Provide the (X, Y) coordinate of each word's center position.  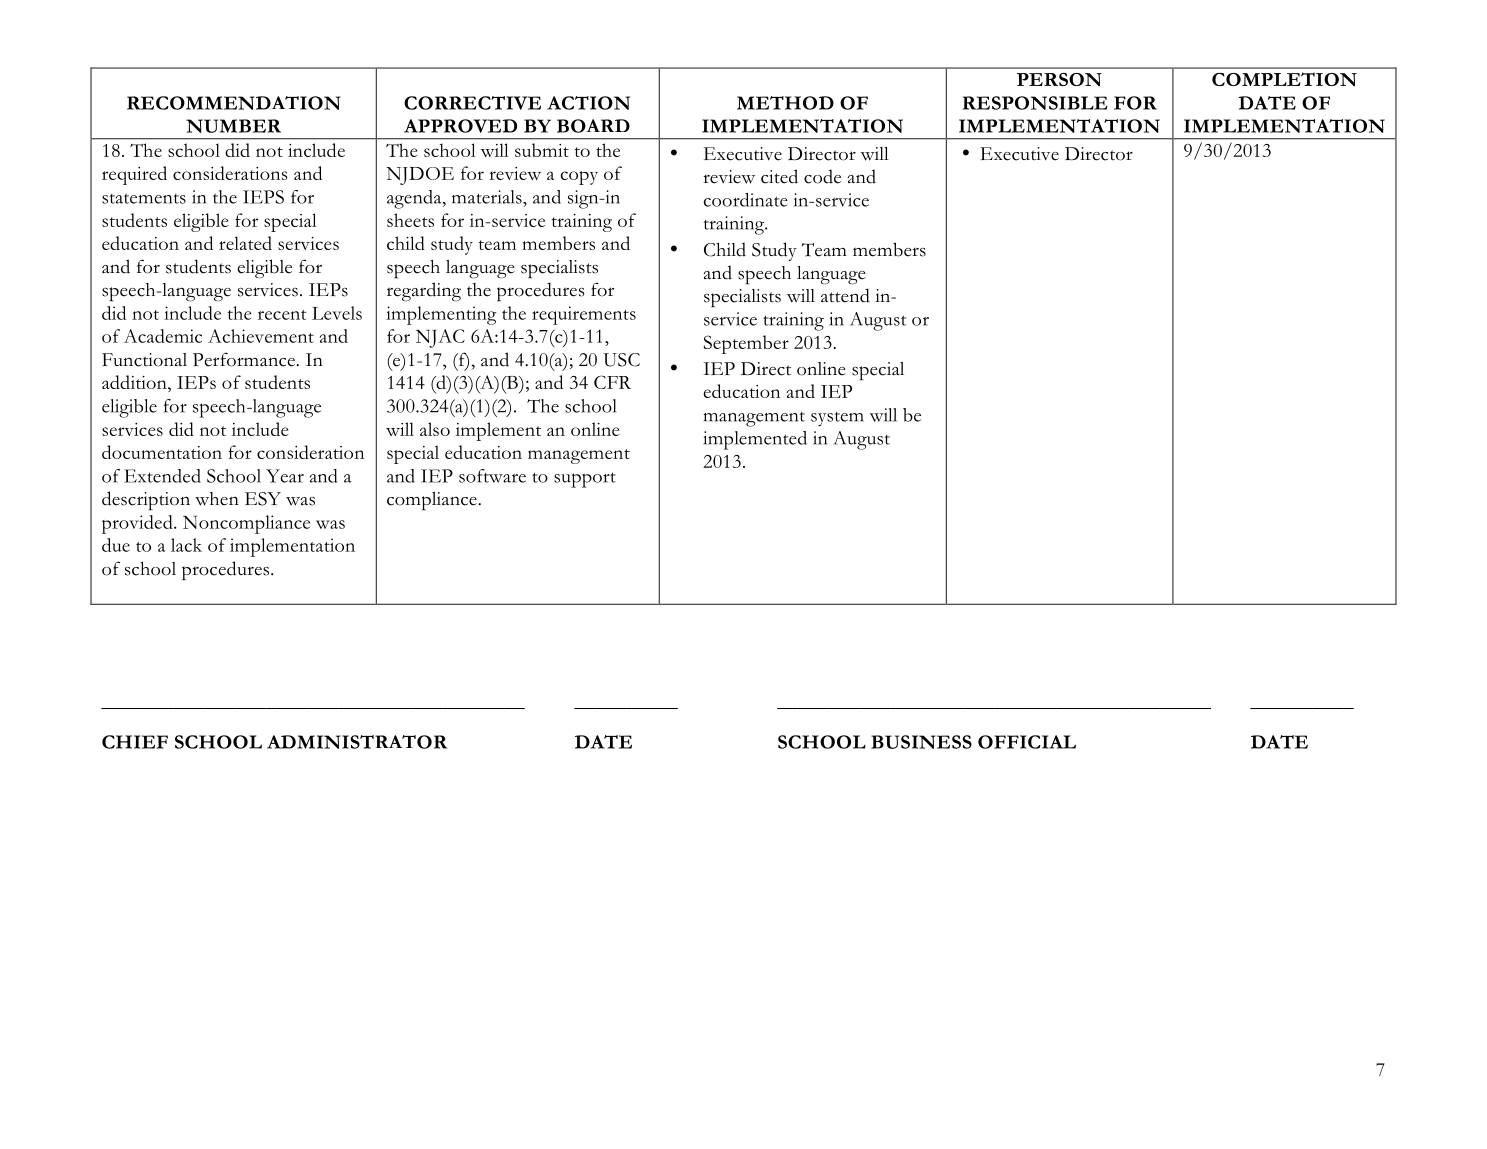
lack (186, 545)
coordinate (745, 200)
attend (845, 295)
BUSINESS (921, 742)
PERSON (1059, 80)
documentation (162, 452)
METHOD (785, 103)
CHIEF (135, 742)
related (245, 243)
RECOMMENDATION (234, 103)
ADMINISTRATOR (357, 742)
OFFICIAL (1027, 742)
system (837, 419)
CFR (612, 382)
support (585, 480)
